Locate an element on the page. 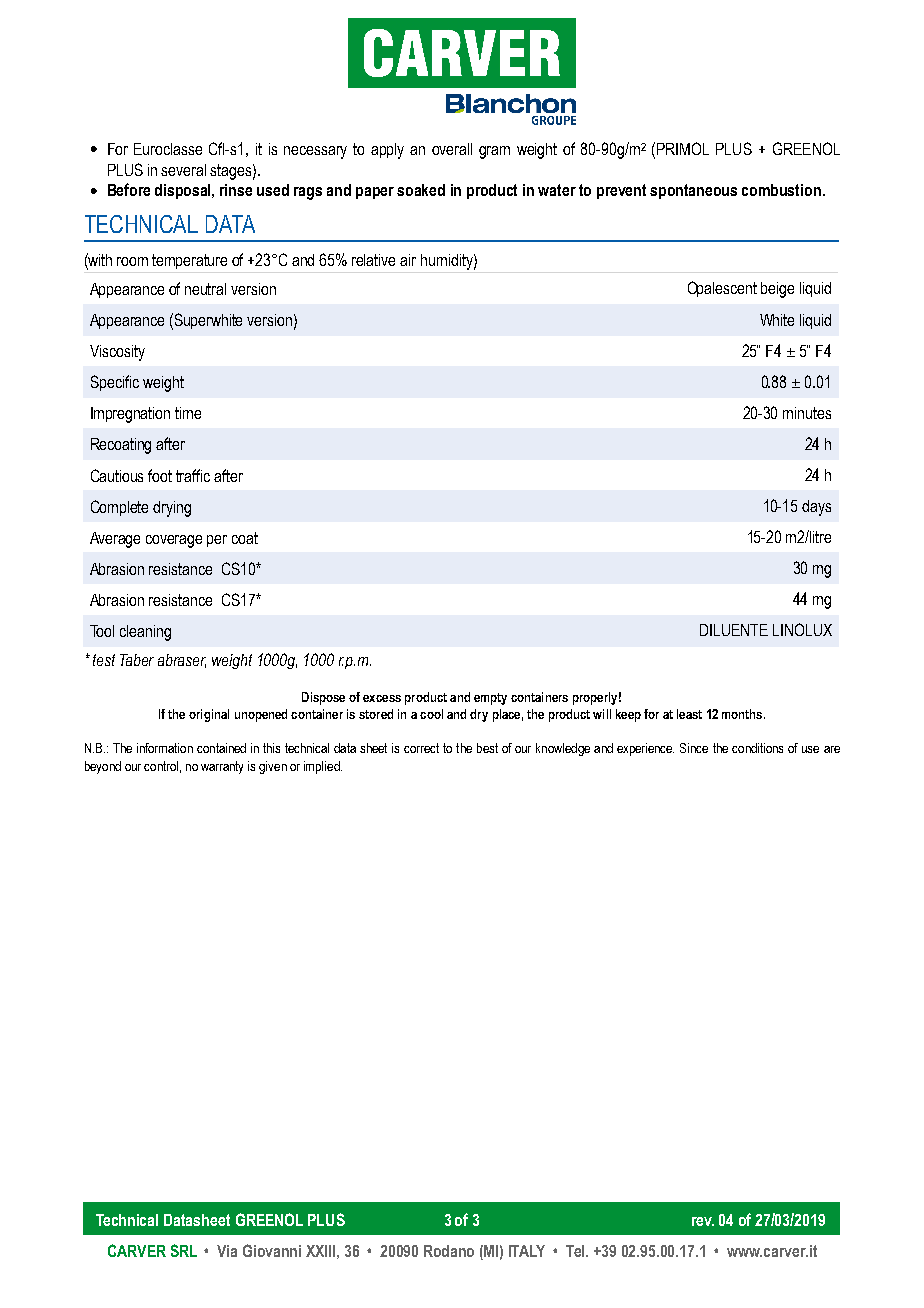 This document has height=1308, width=924. conditions is located at coordinates (757, 748).
